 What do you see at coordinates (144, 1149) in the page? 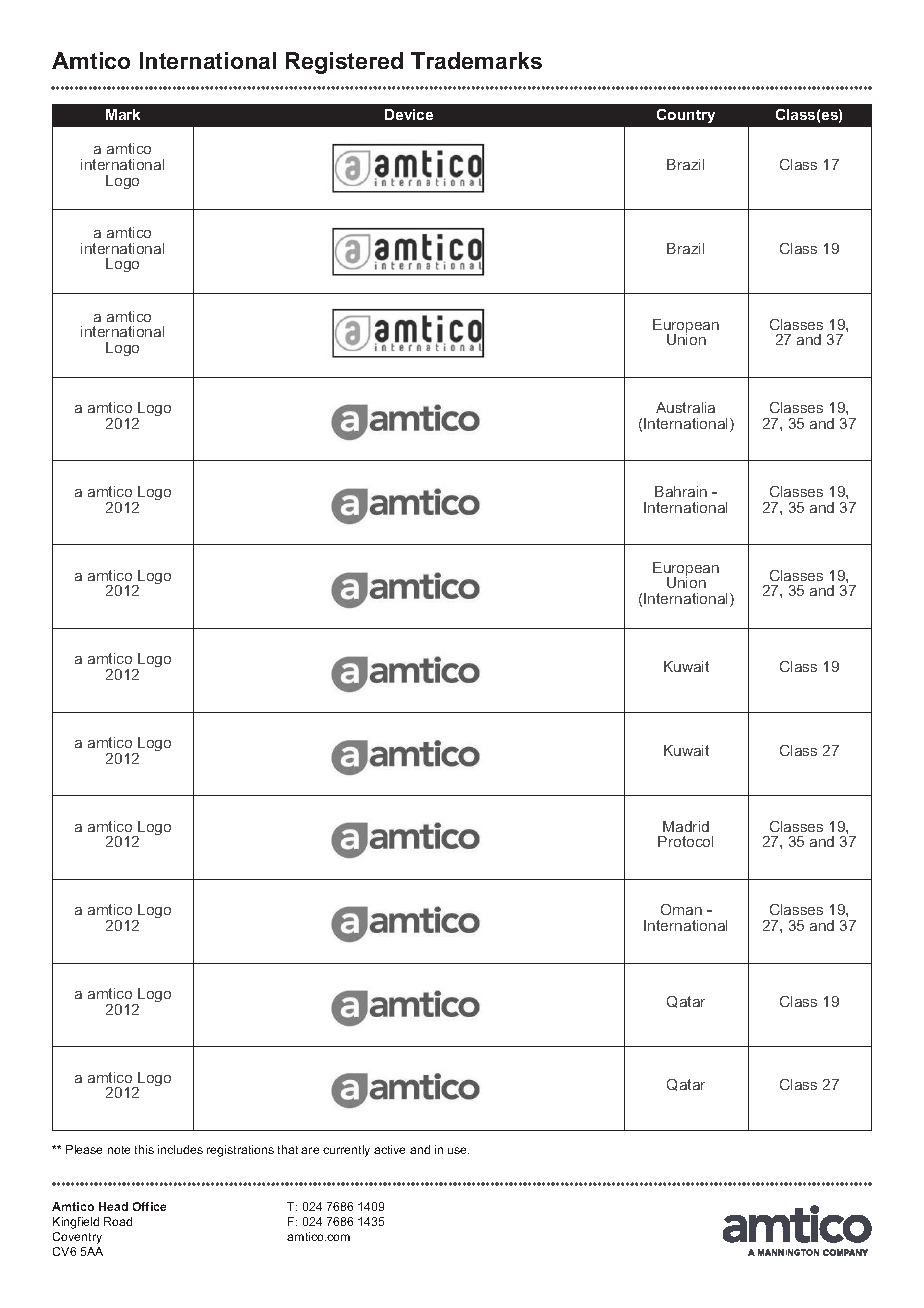
I see `this` at bounding box center [144, 1149].
